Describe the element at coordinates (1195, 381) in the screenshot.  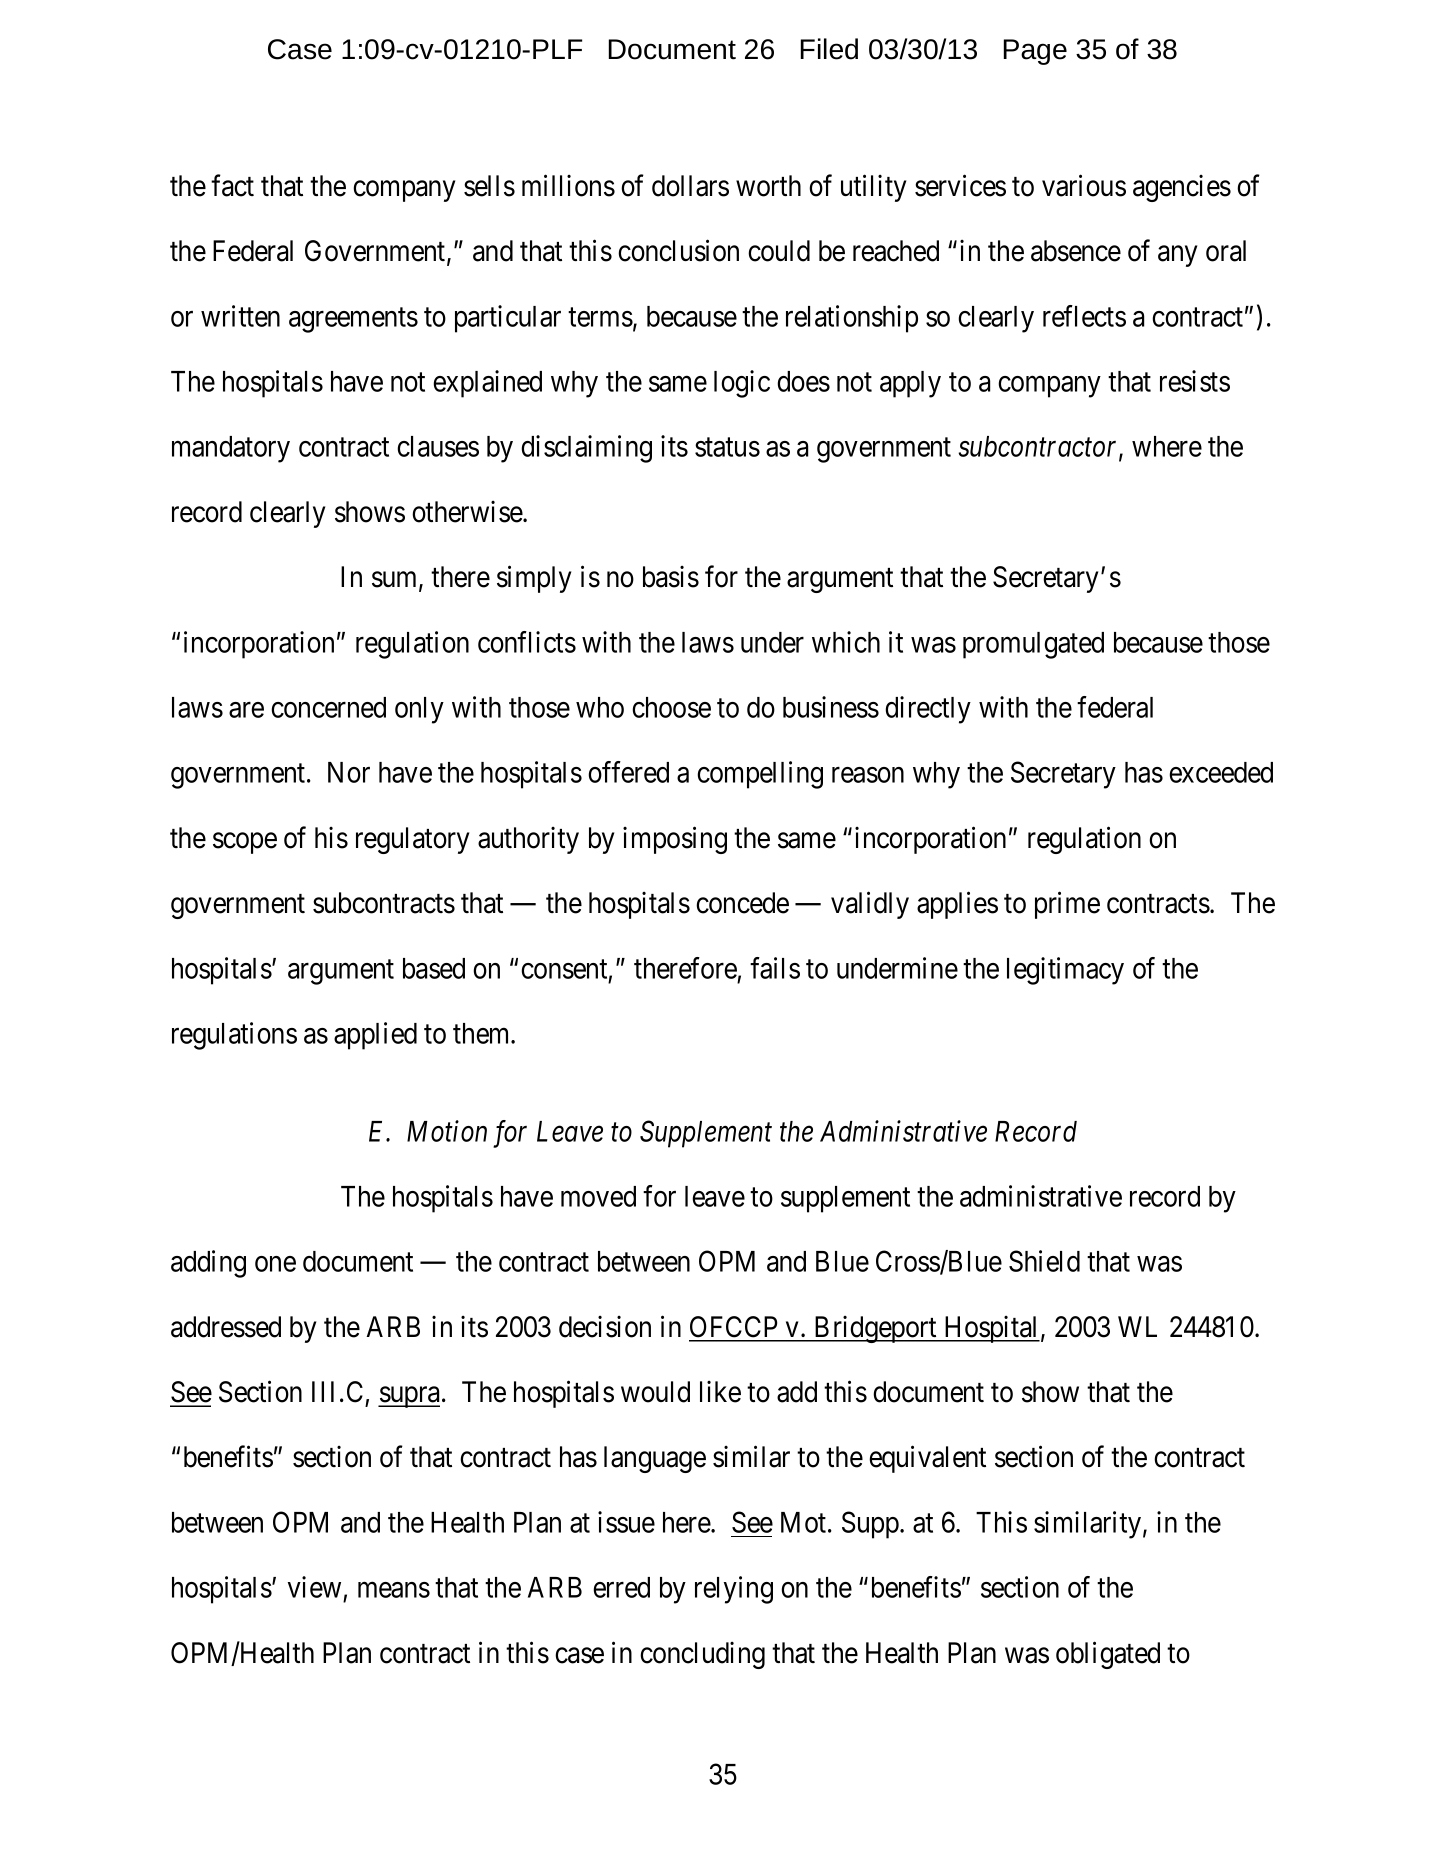
I see `resists` at that location.
